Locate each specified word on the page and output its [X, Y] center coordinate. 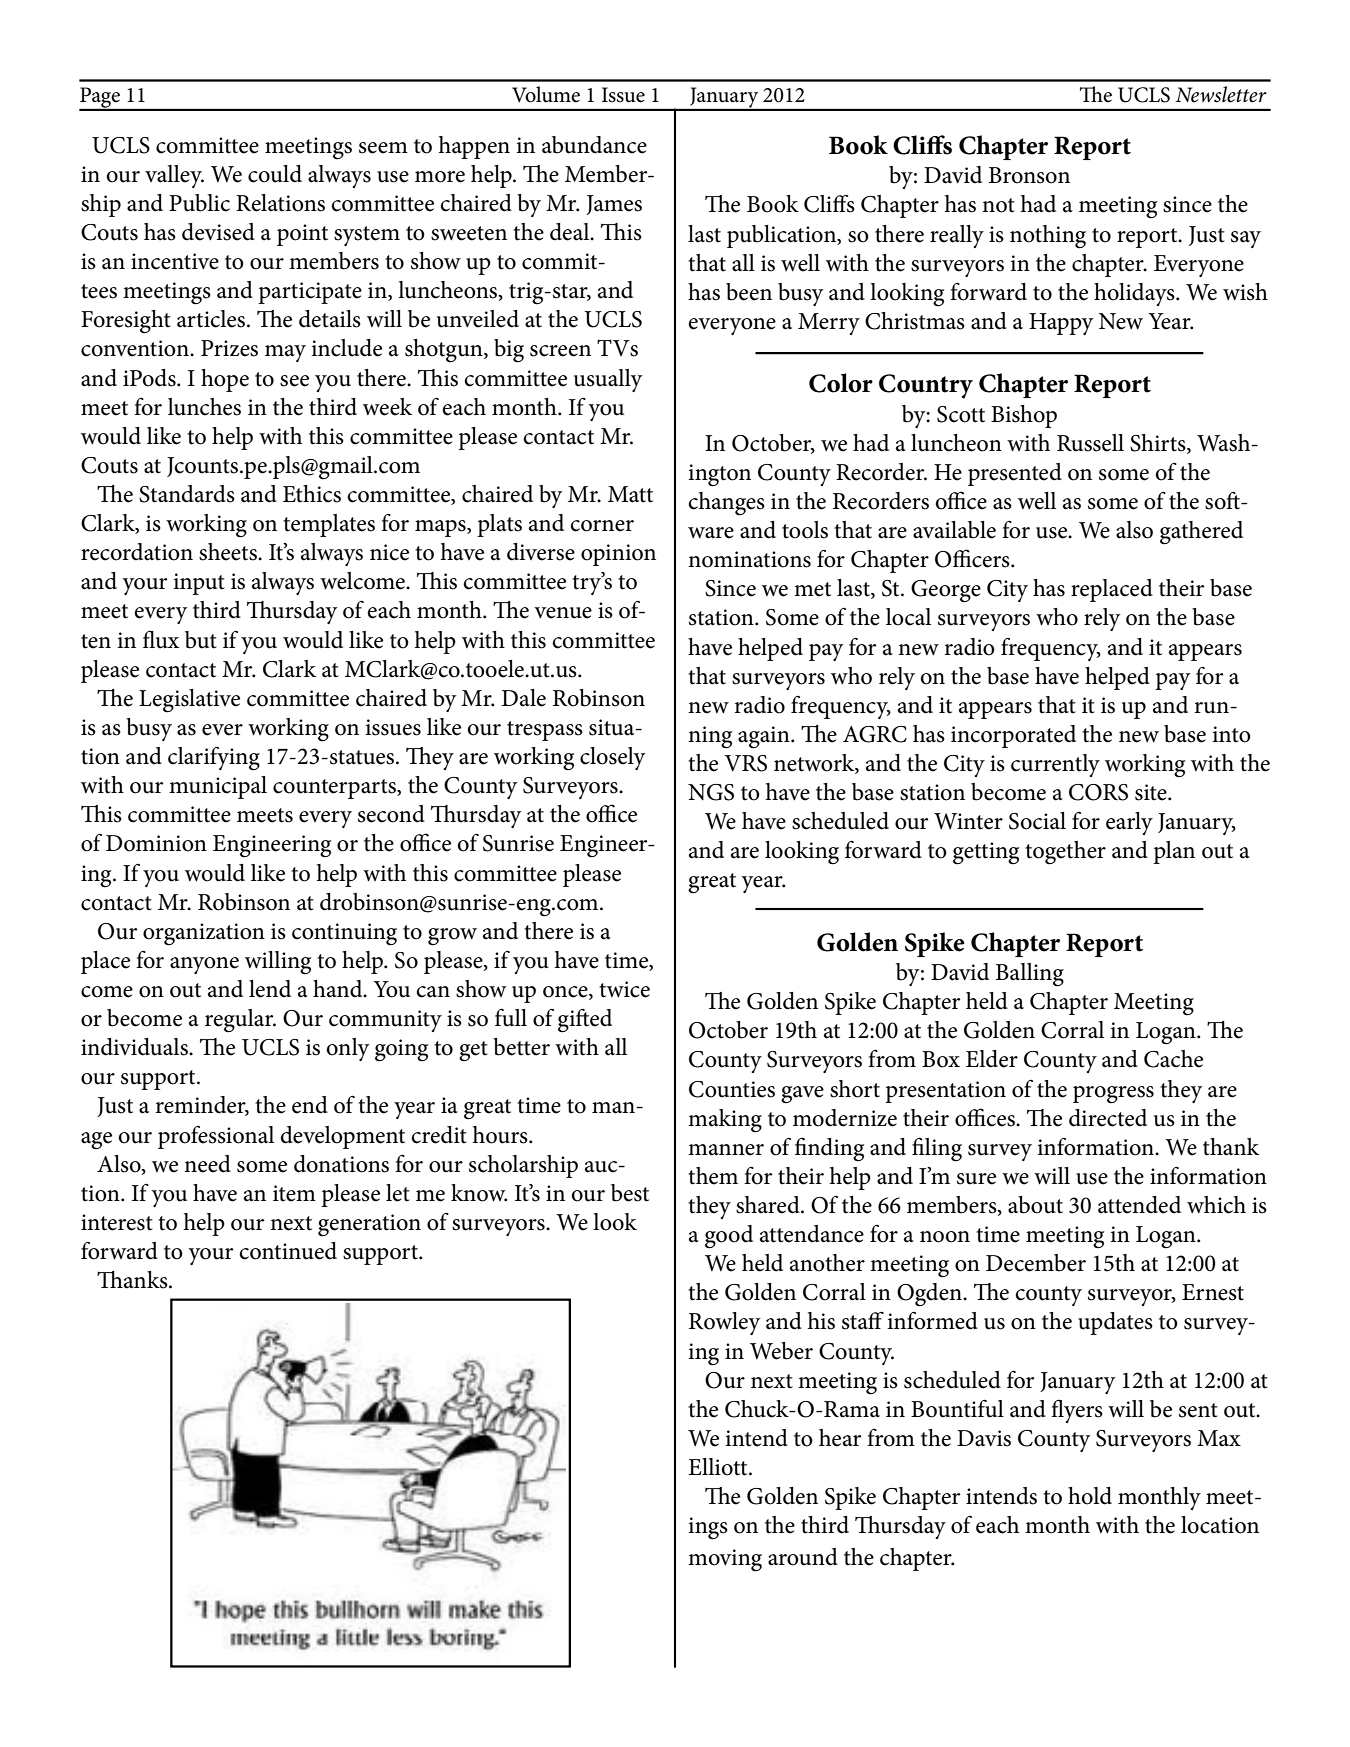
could [275, 174]
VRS [745, 763]
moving [725, 1560]
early [1129, 823]
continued [288, 1251]
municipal [218, 787]
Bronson [1029, 175]
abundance [594, 145]
